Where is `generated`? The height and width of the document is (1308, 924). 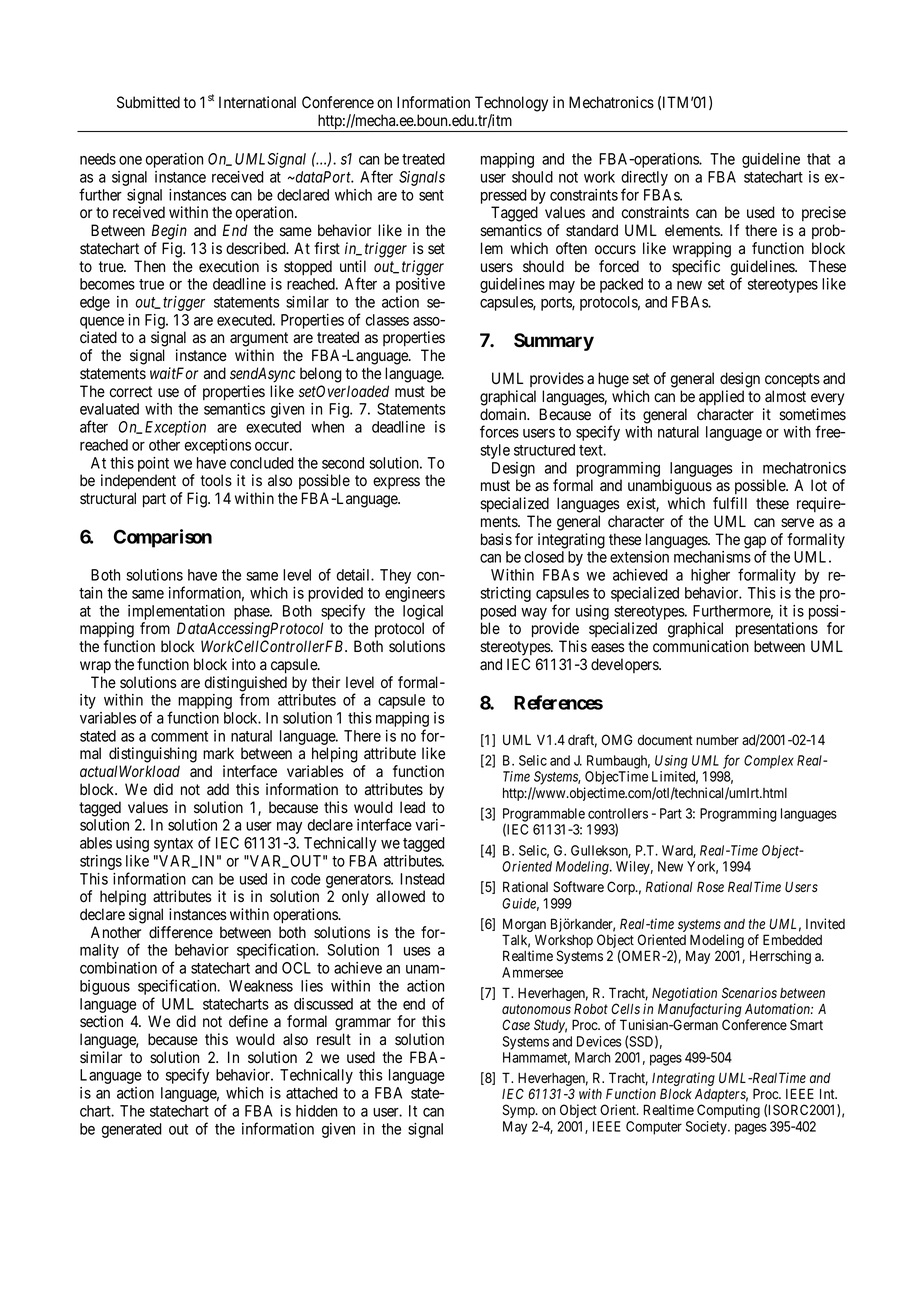 generated is located at coordinates (132, 1130).
